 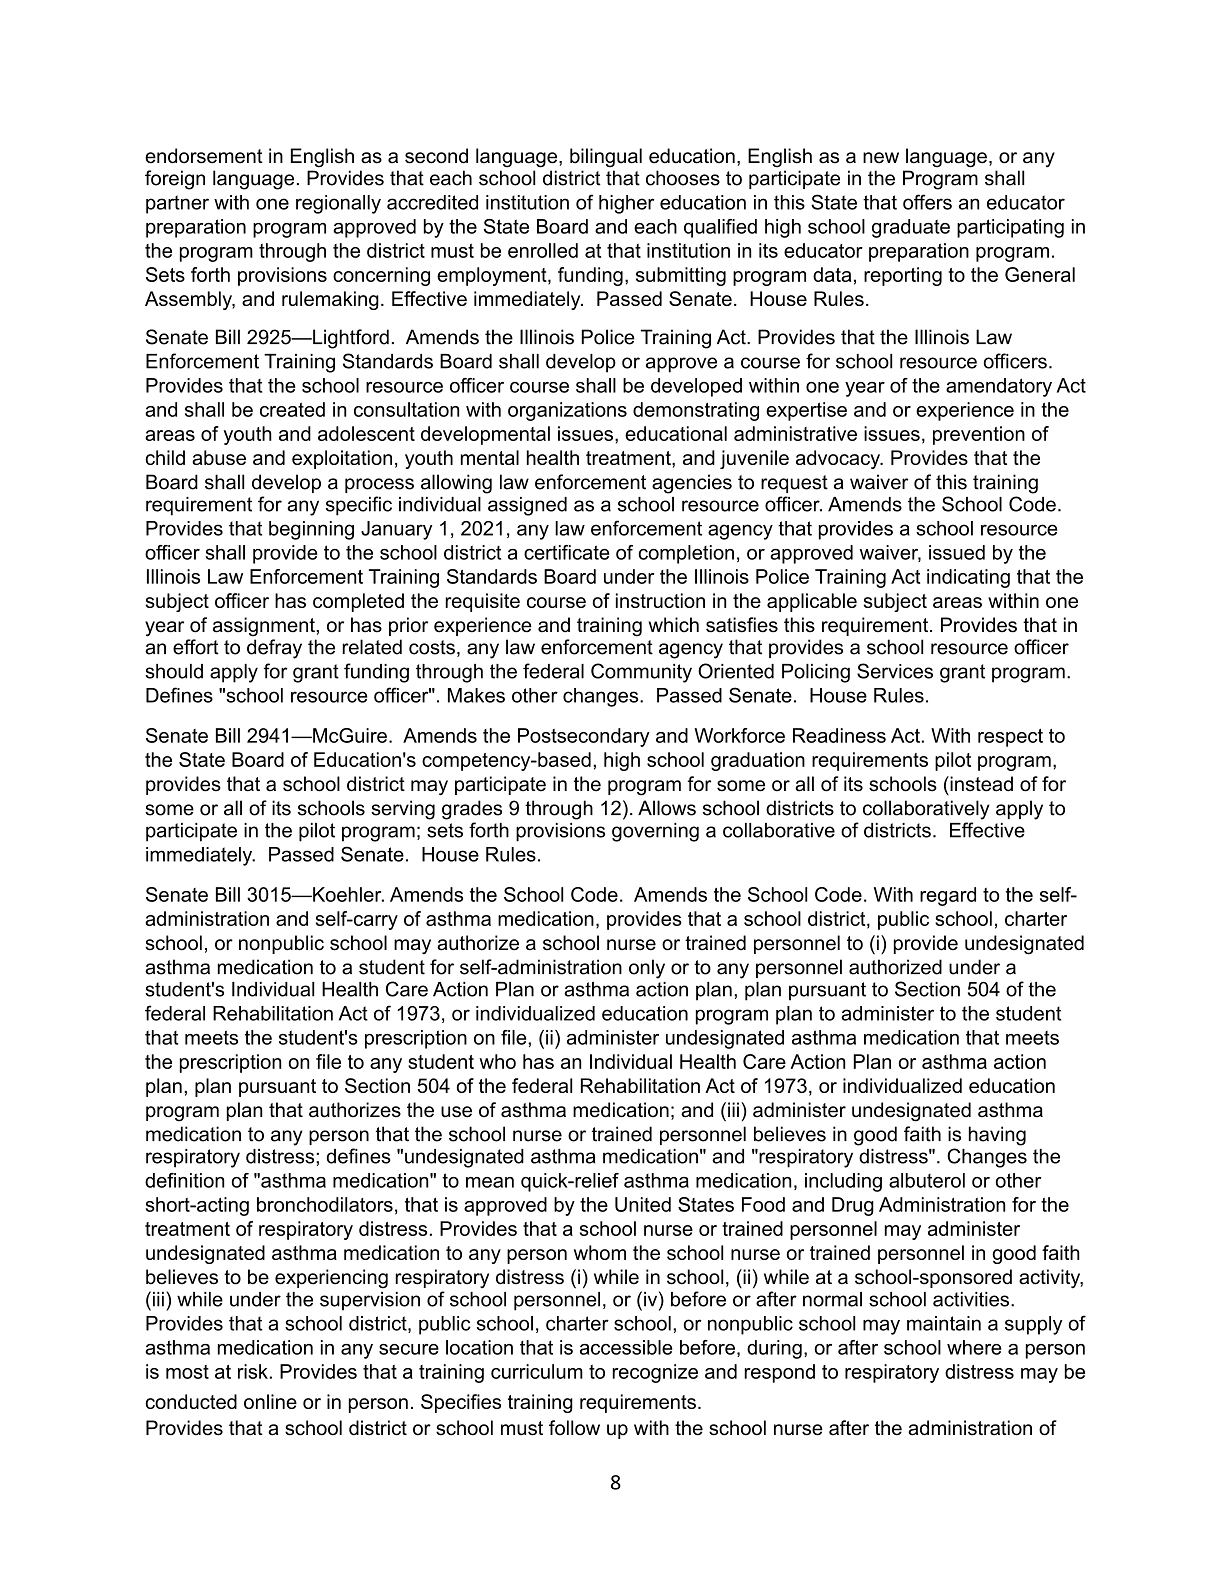 I want to click on online, so click(x=270, y=1401).
